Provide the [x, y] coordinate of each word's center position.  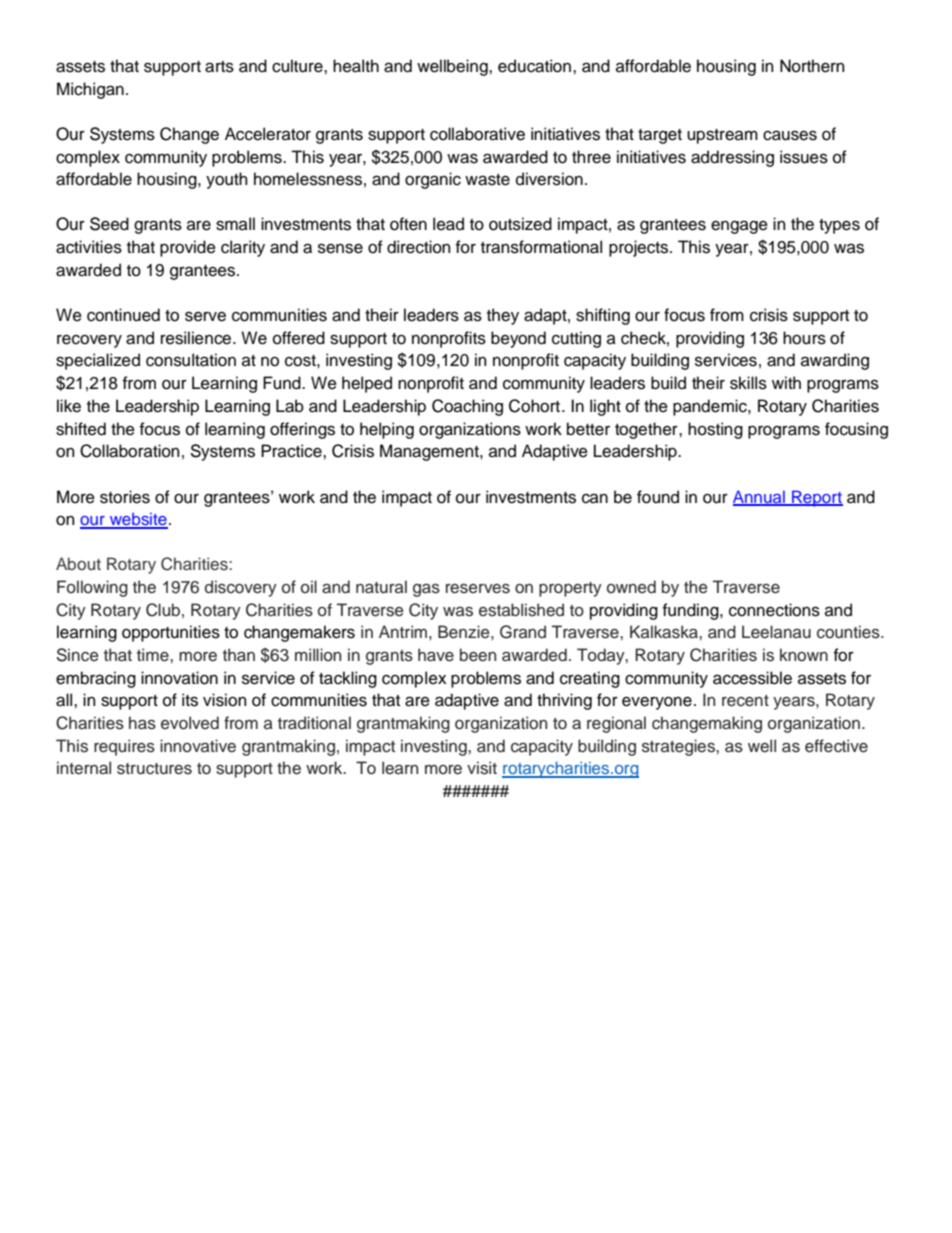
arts [219, 67]
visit [482, 768]
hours [804, 338]
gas [426, 590]
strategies [679, 747]
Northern [812, 66]
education [536, 66]
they [503, 316]
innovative [198, 746]
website [137, 520]
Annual [760, 497]
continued [123, 315]
